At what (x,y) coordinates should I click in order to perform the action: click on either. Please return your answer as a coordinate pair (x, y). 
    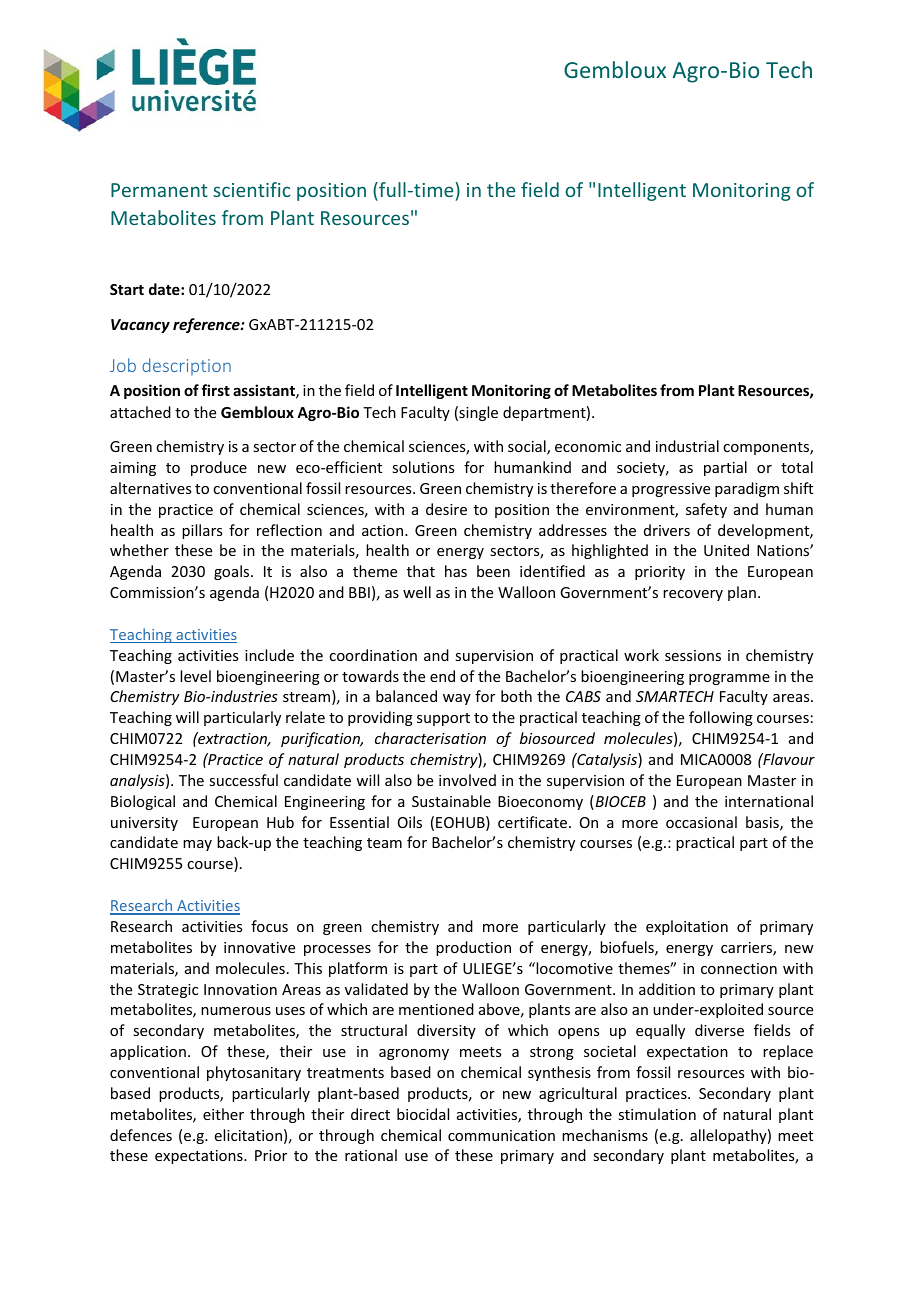
    Looking at the image, I should click on (223, 1114).
